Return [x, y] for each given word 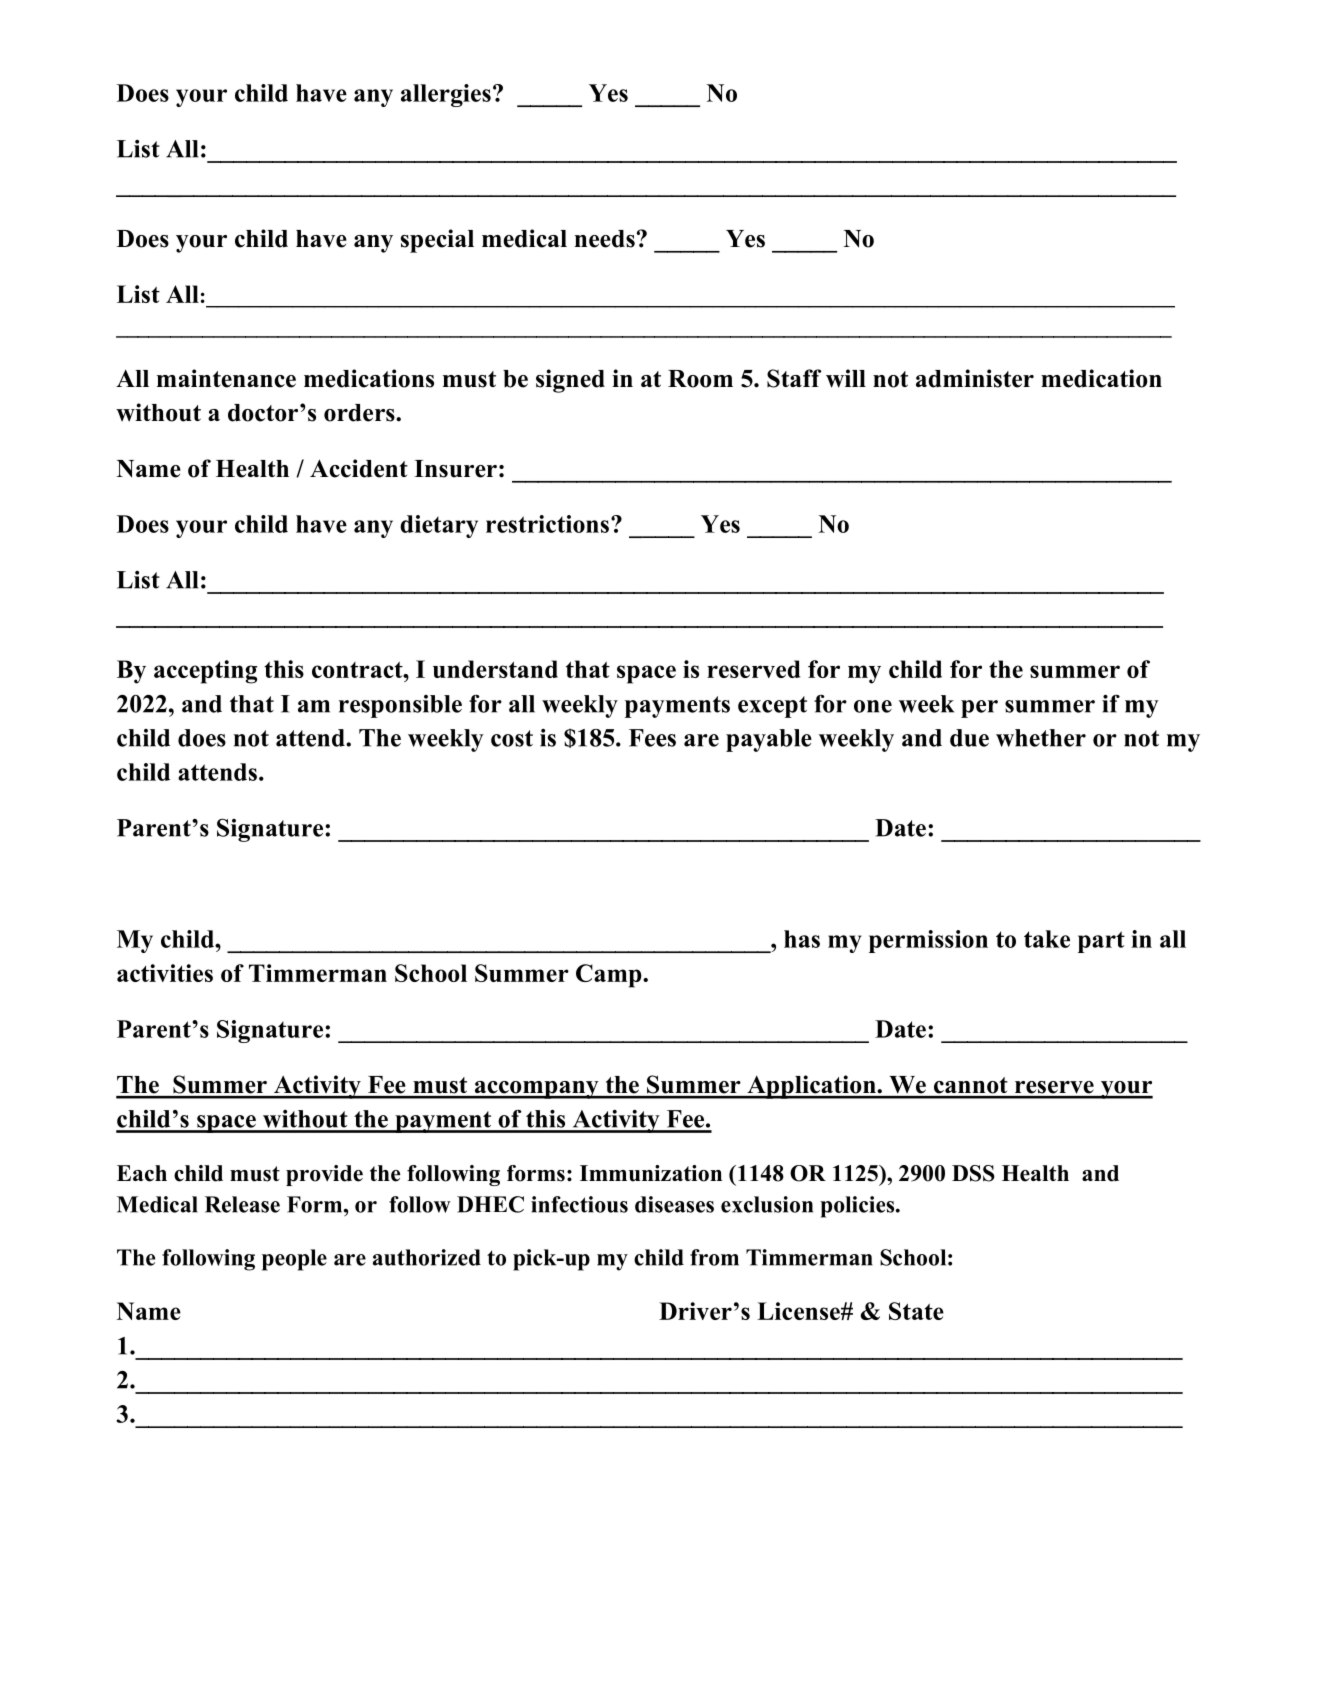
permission [928, 941]
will [846, 378]
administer [975, 378]
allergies [446, 95]
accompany [536, 1090]
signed [570, 381]
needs [605, 239]
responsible [400, 706]
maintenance [226, 378]
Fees [652, 738]
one [873, 706]
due [969, 738]
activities [165, 973]
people [294, 1260]
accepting [205, 672]
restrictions [547, 524]
